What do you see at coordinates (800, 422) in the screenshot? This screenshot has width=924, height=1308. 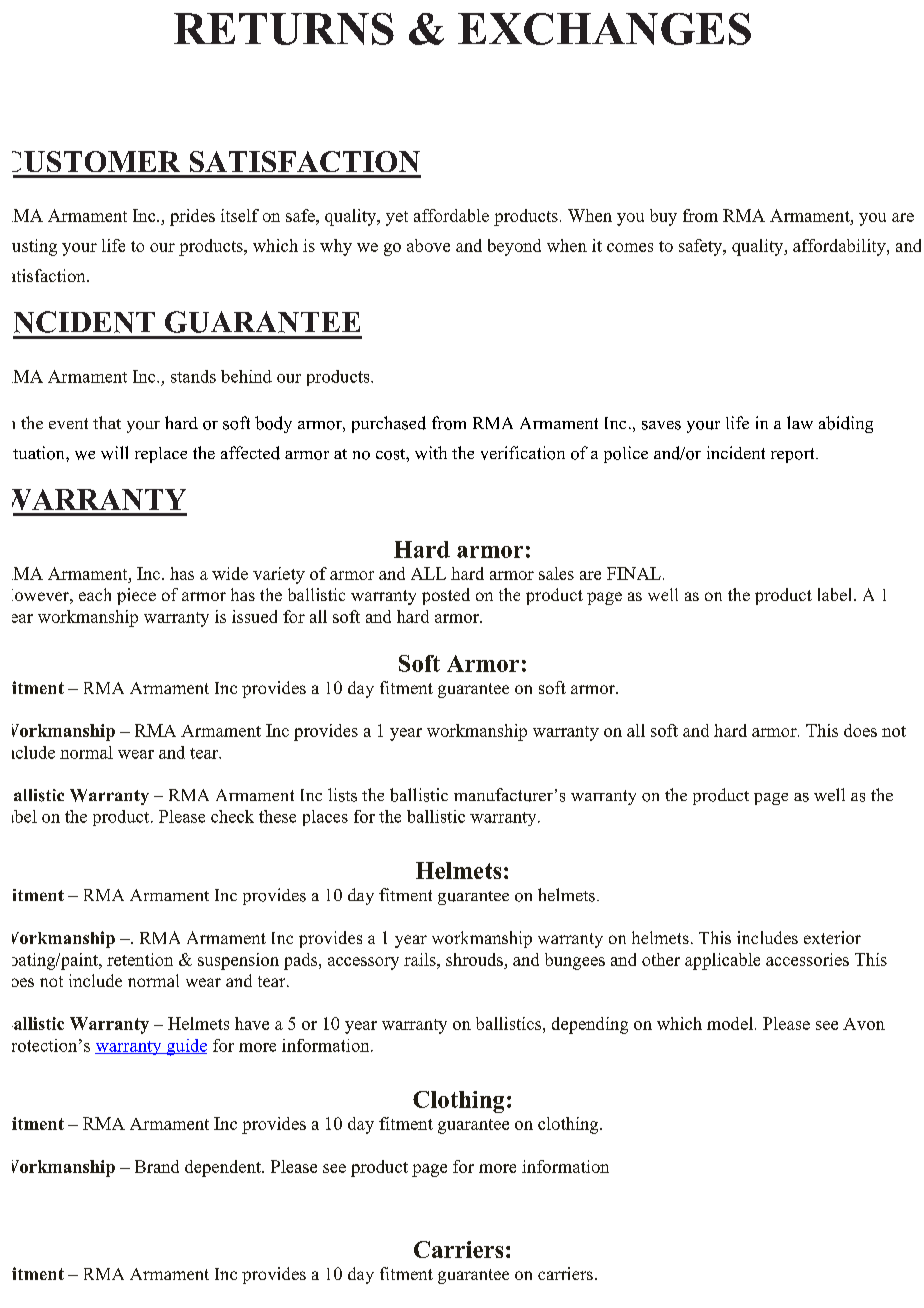 I see `law` at bounding box center [800, 422].
